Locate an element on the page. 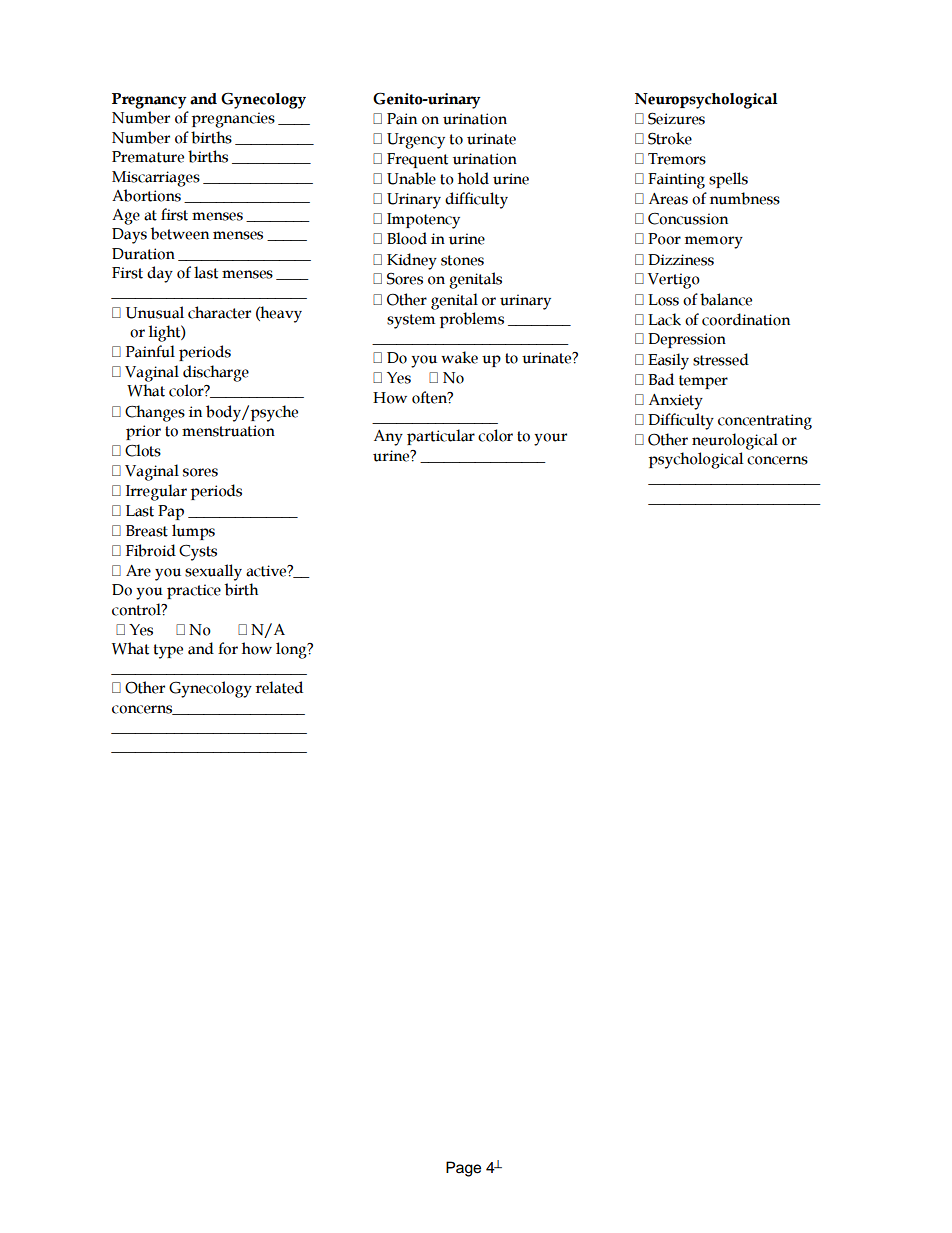 This document has width=952, height=1233. particular is located at coordinates (441, 437).
